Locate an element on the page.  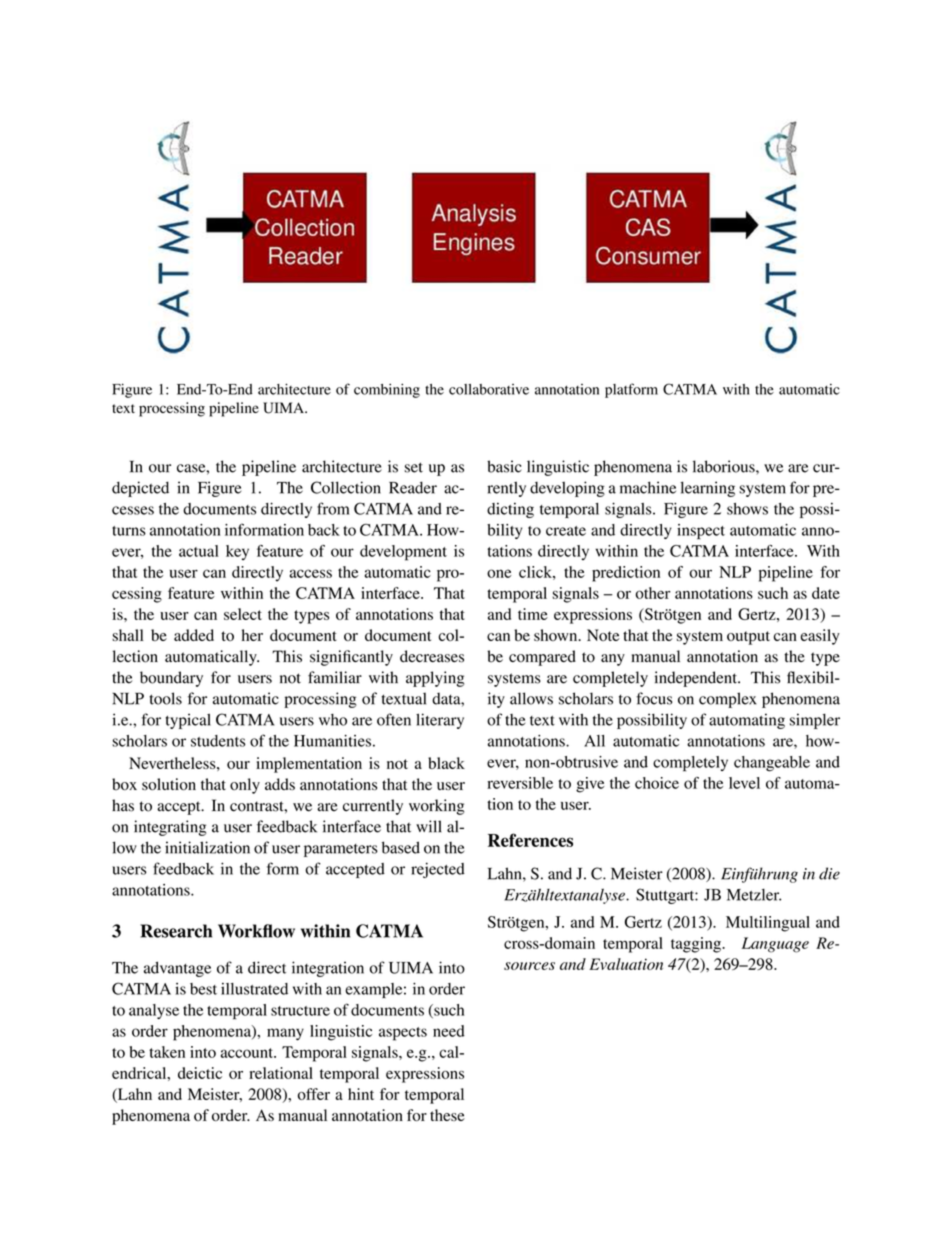
depicted is located at coordinates (140, 489).
